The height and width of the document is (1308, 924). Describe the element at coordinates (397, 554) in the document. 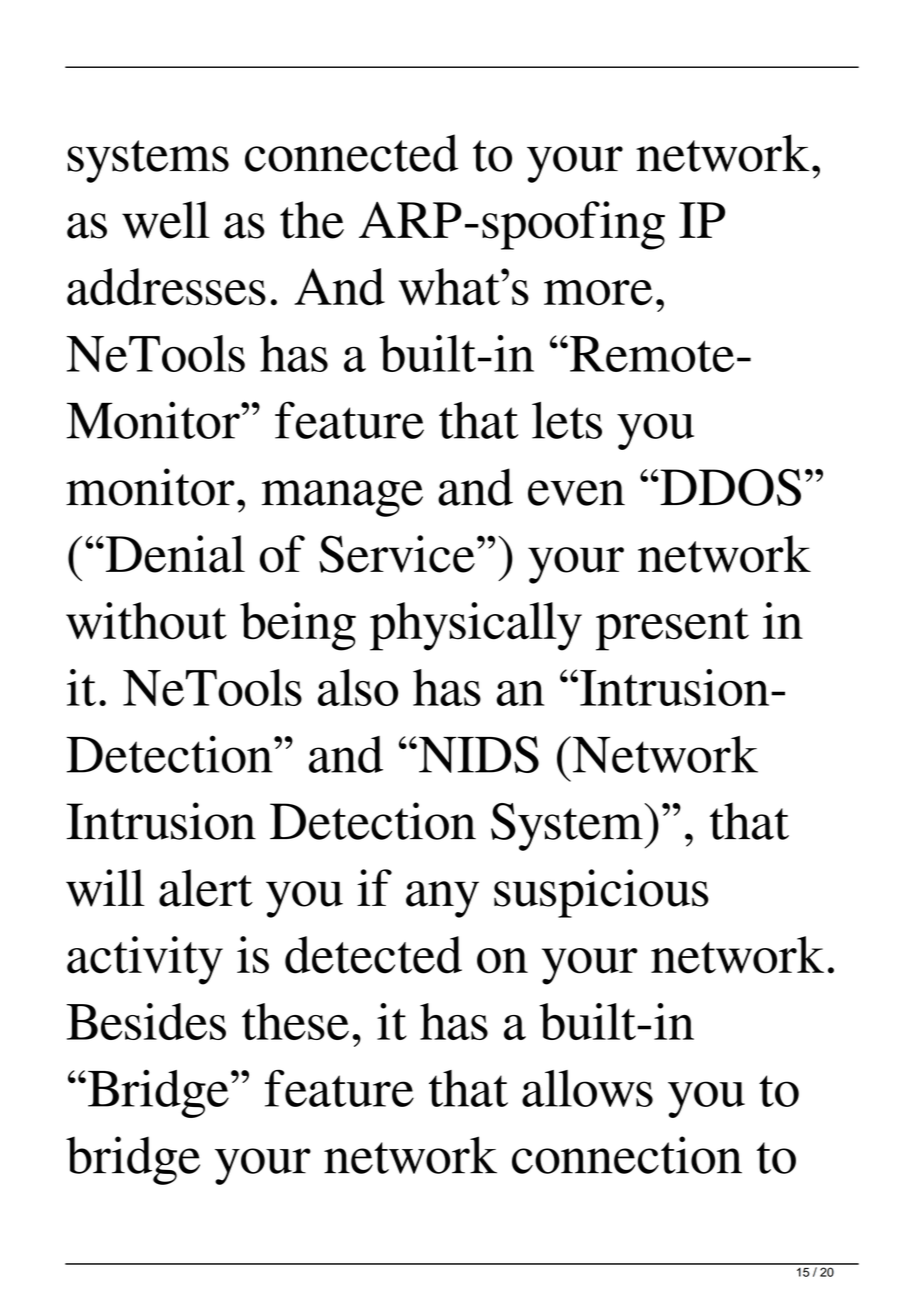

I see `Service` at that location.
